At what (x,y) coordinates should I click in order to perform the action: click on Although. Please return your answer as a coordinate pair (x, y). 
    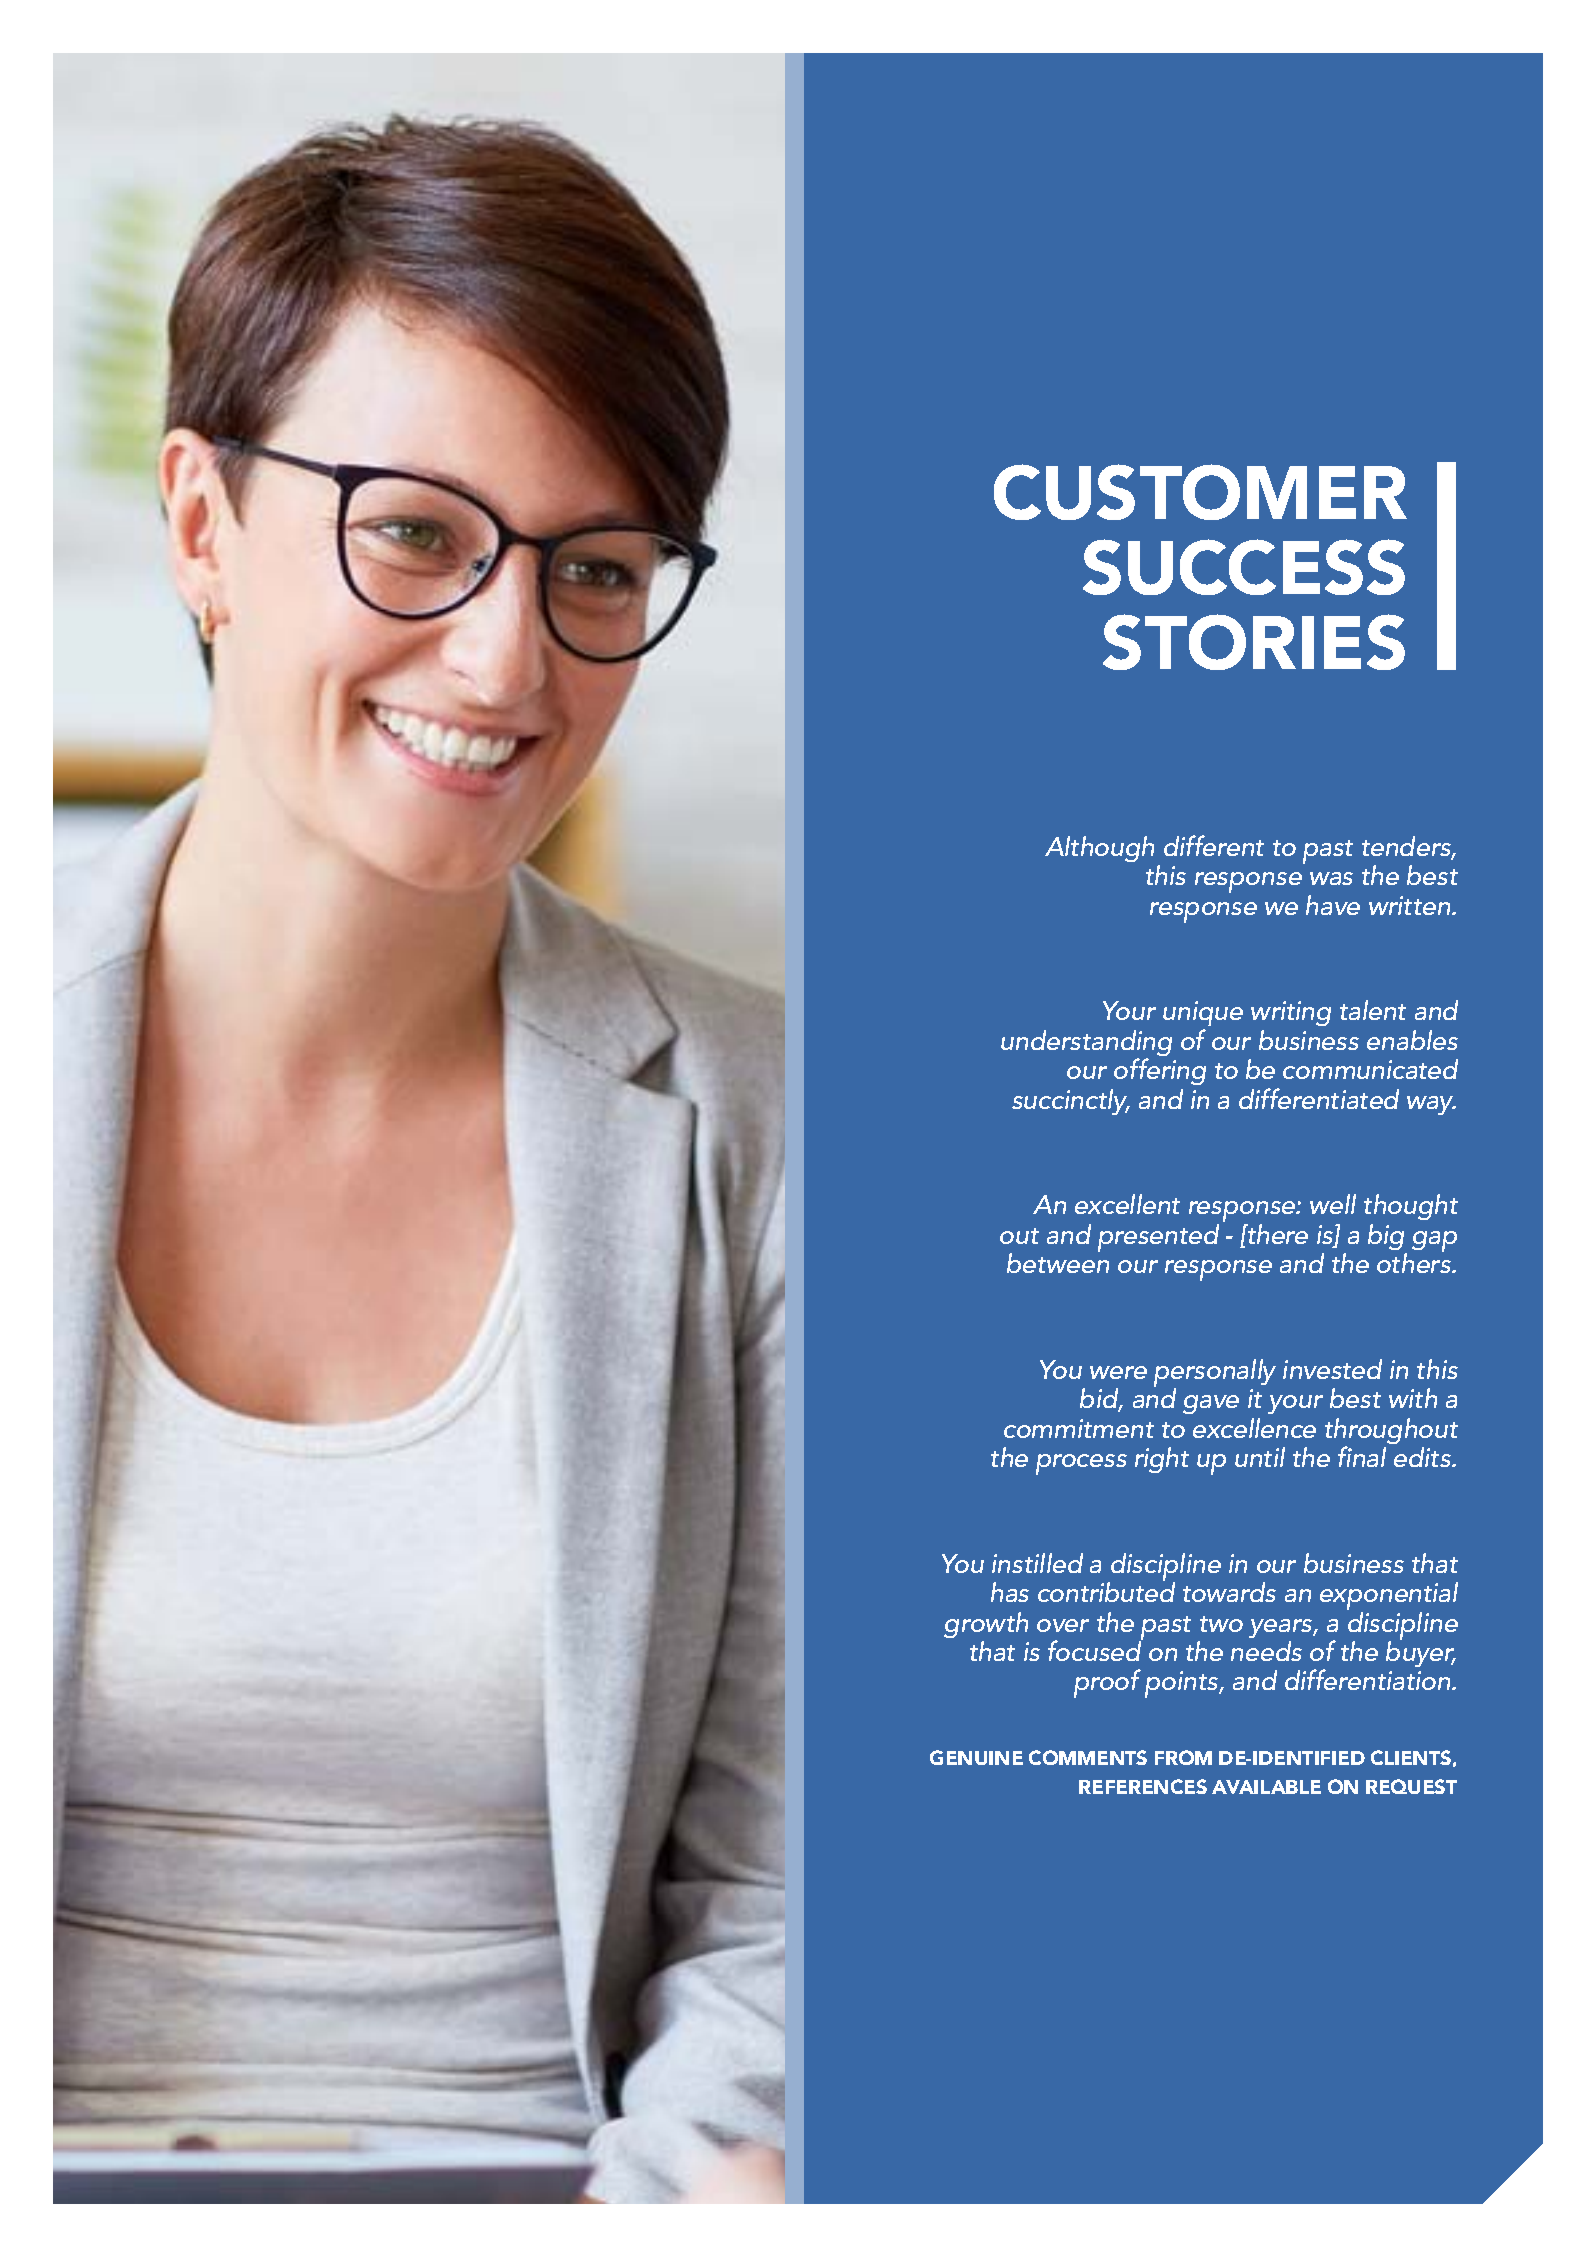
    Looking at the image, I should click on (1099, 849).
